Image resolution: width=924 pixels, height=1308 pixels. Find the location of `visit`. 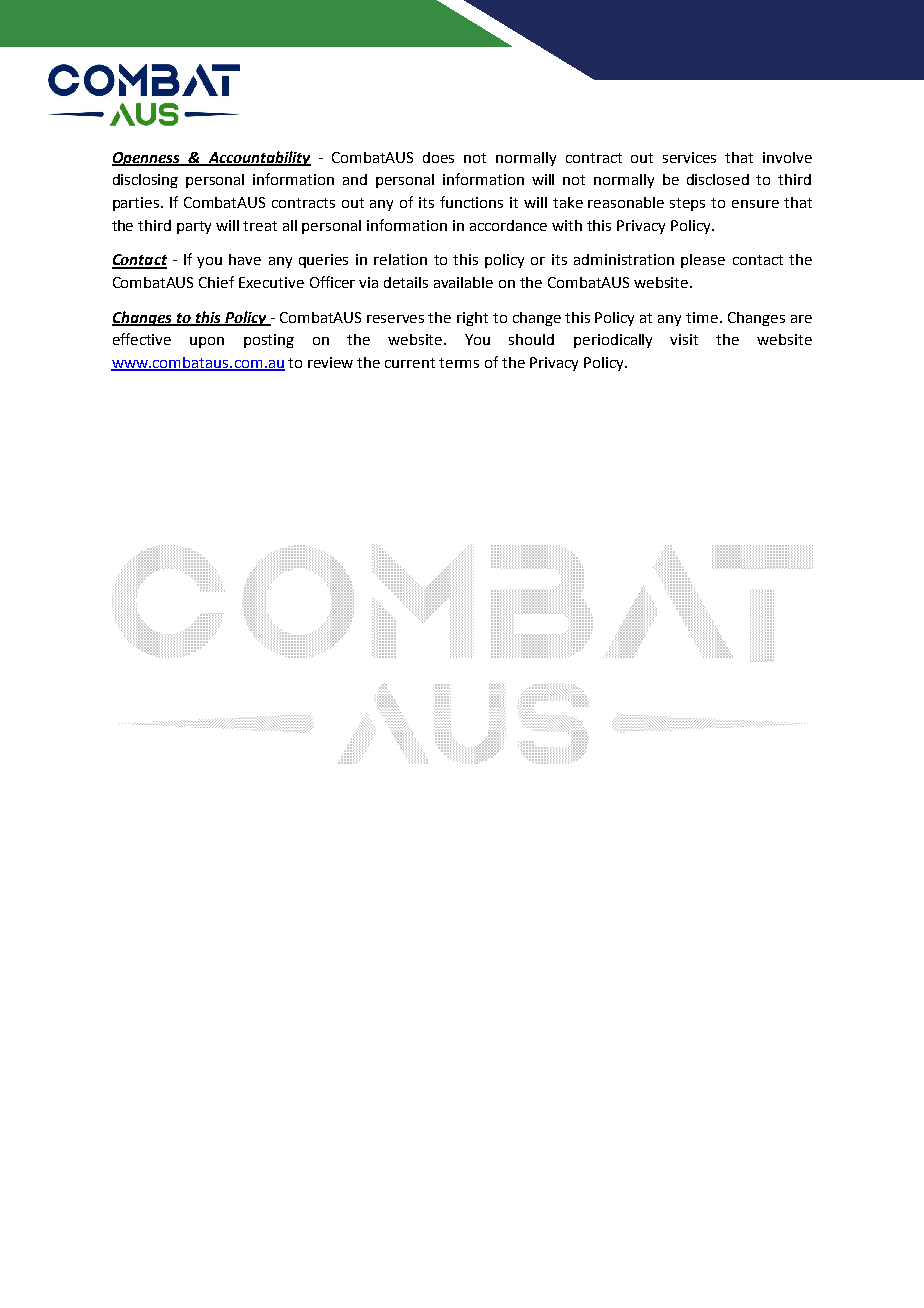

visit is located at coordinates (684, 339).
